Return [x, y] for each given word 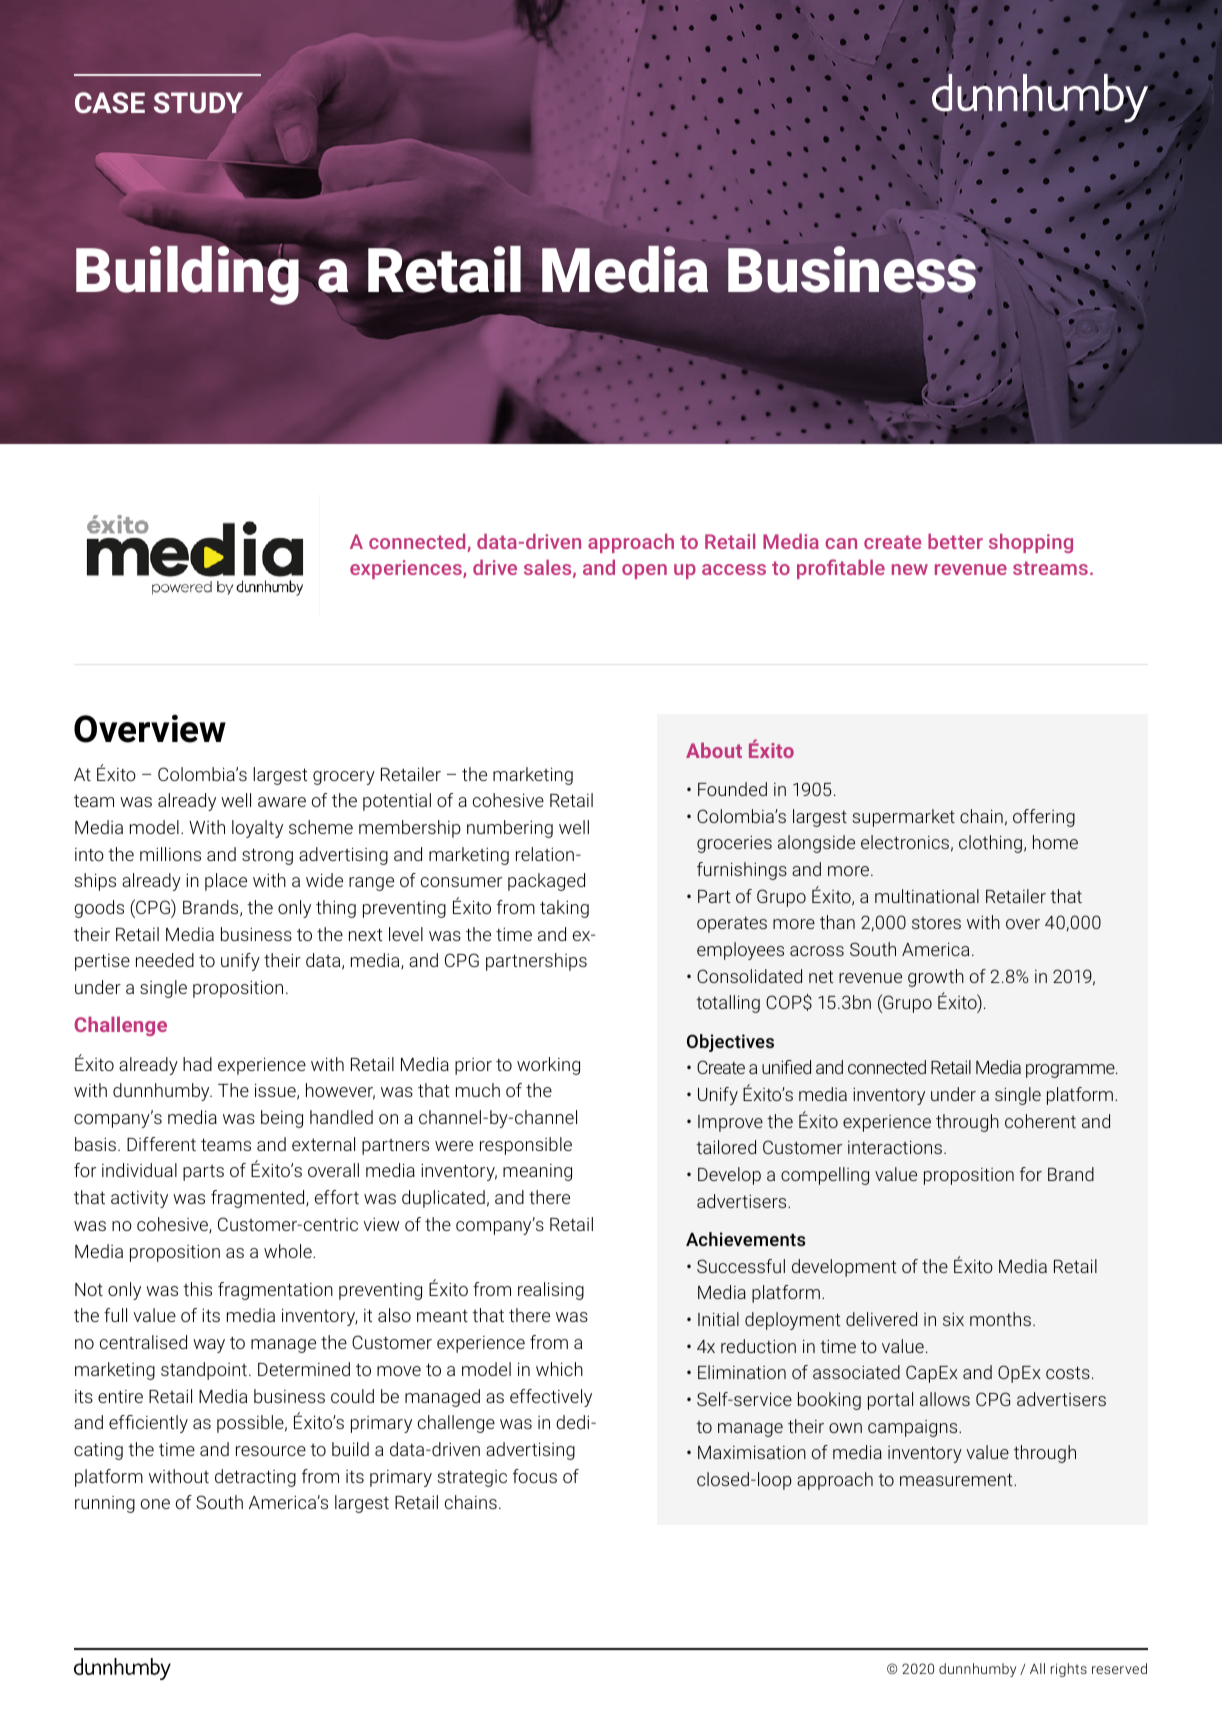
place [226, 882]
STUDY [198, 102]
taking [564, 909]
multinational [927, 896]
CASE [110, 103]
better [955, 541]
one [155, 1504]
